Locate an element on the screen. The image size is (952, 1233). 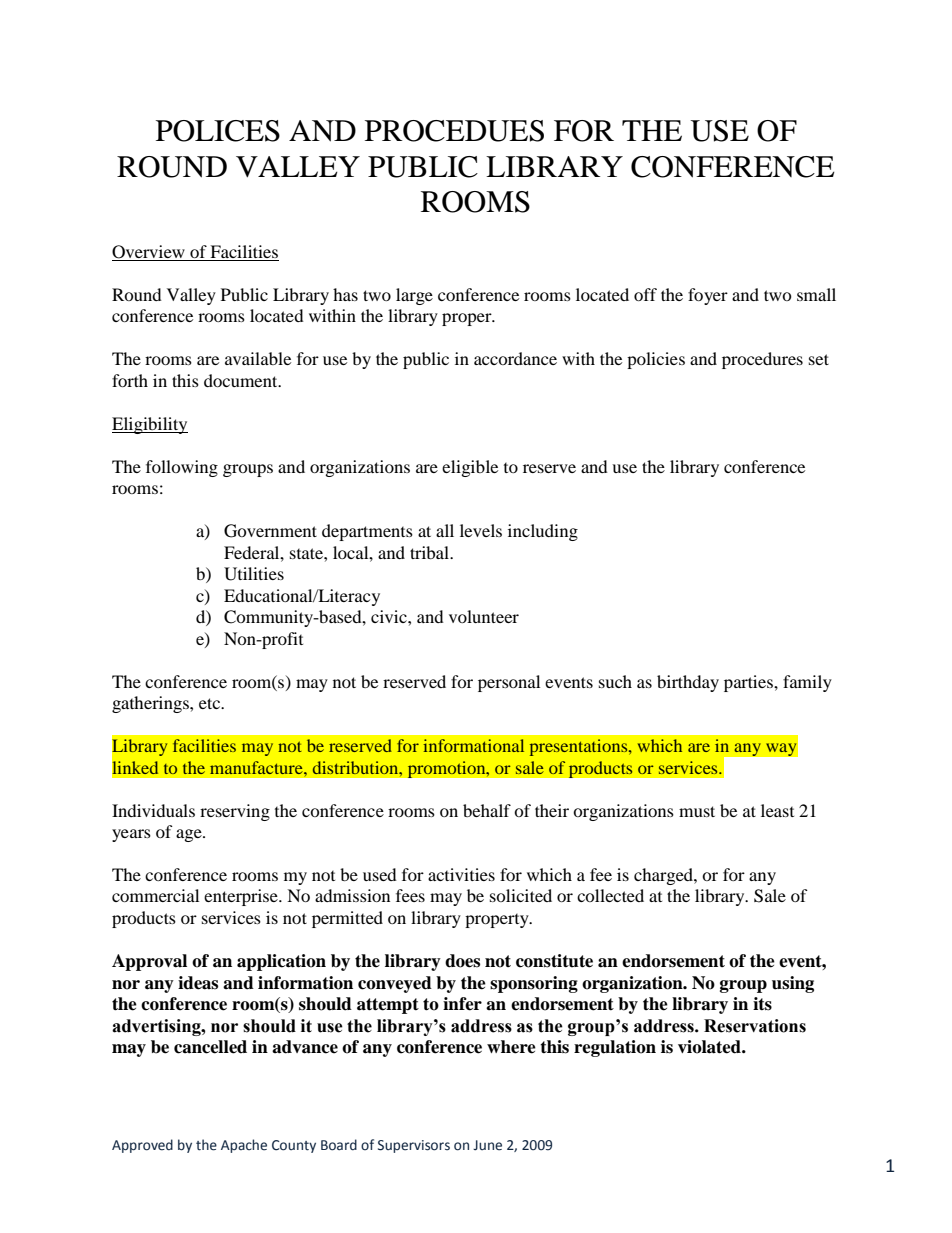
large is located at coordinates (414, 296).
